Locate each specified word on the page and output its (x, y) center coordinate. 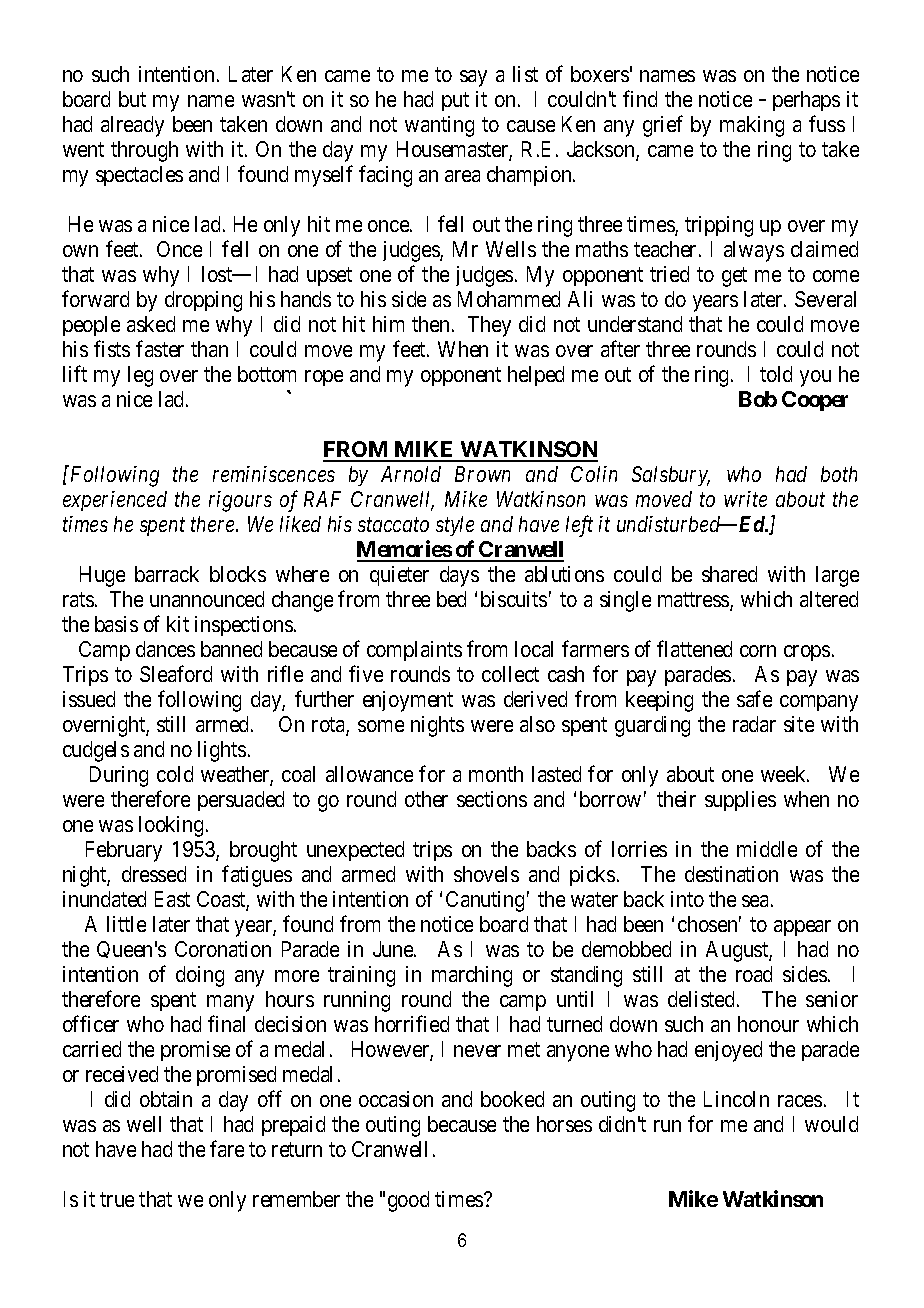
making (752, 126)
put (455, 101)
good (408, 1201)
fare (227, 1148)
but (132, 99)
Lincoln (736, 1099)
